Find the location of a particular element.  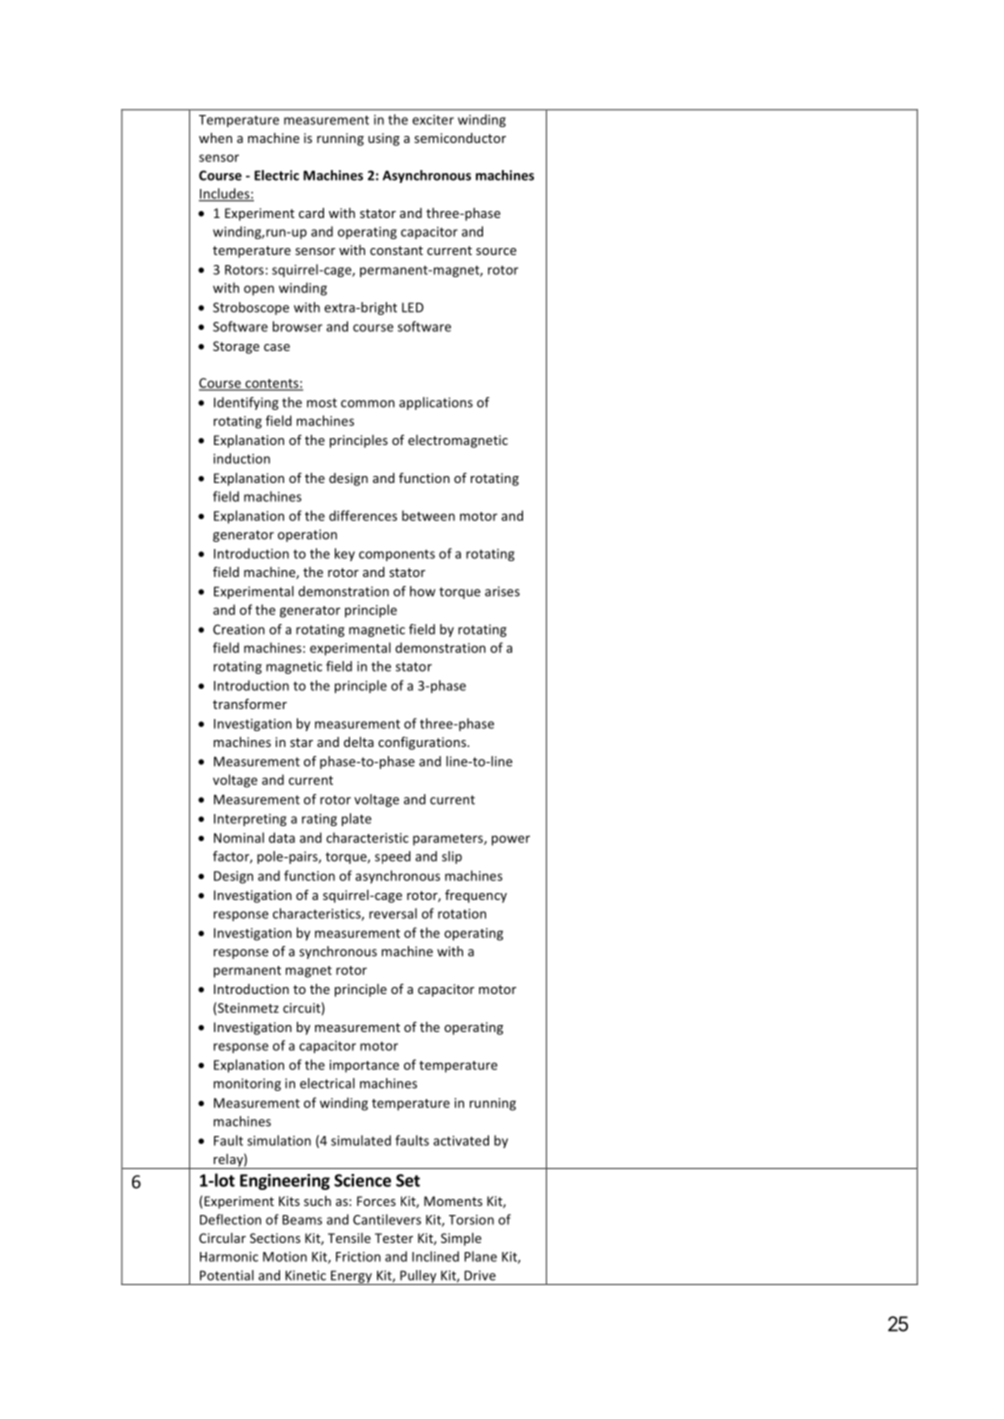

transformer is located at coordinates (250, 703).
